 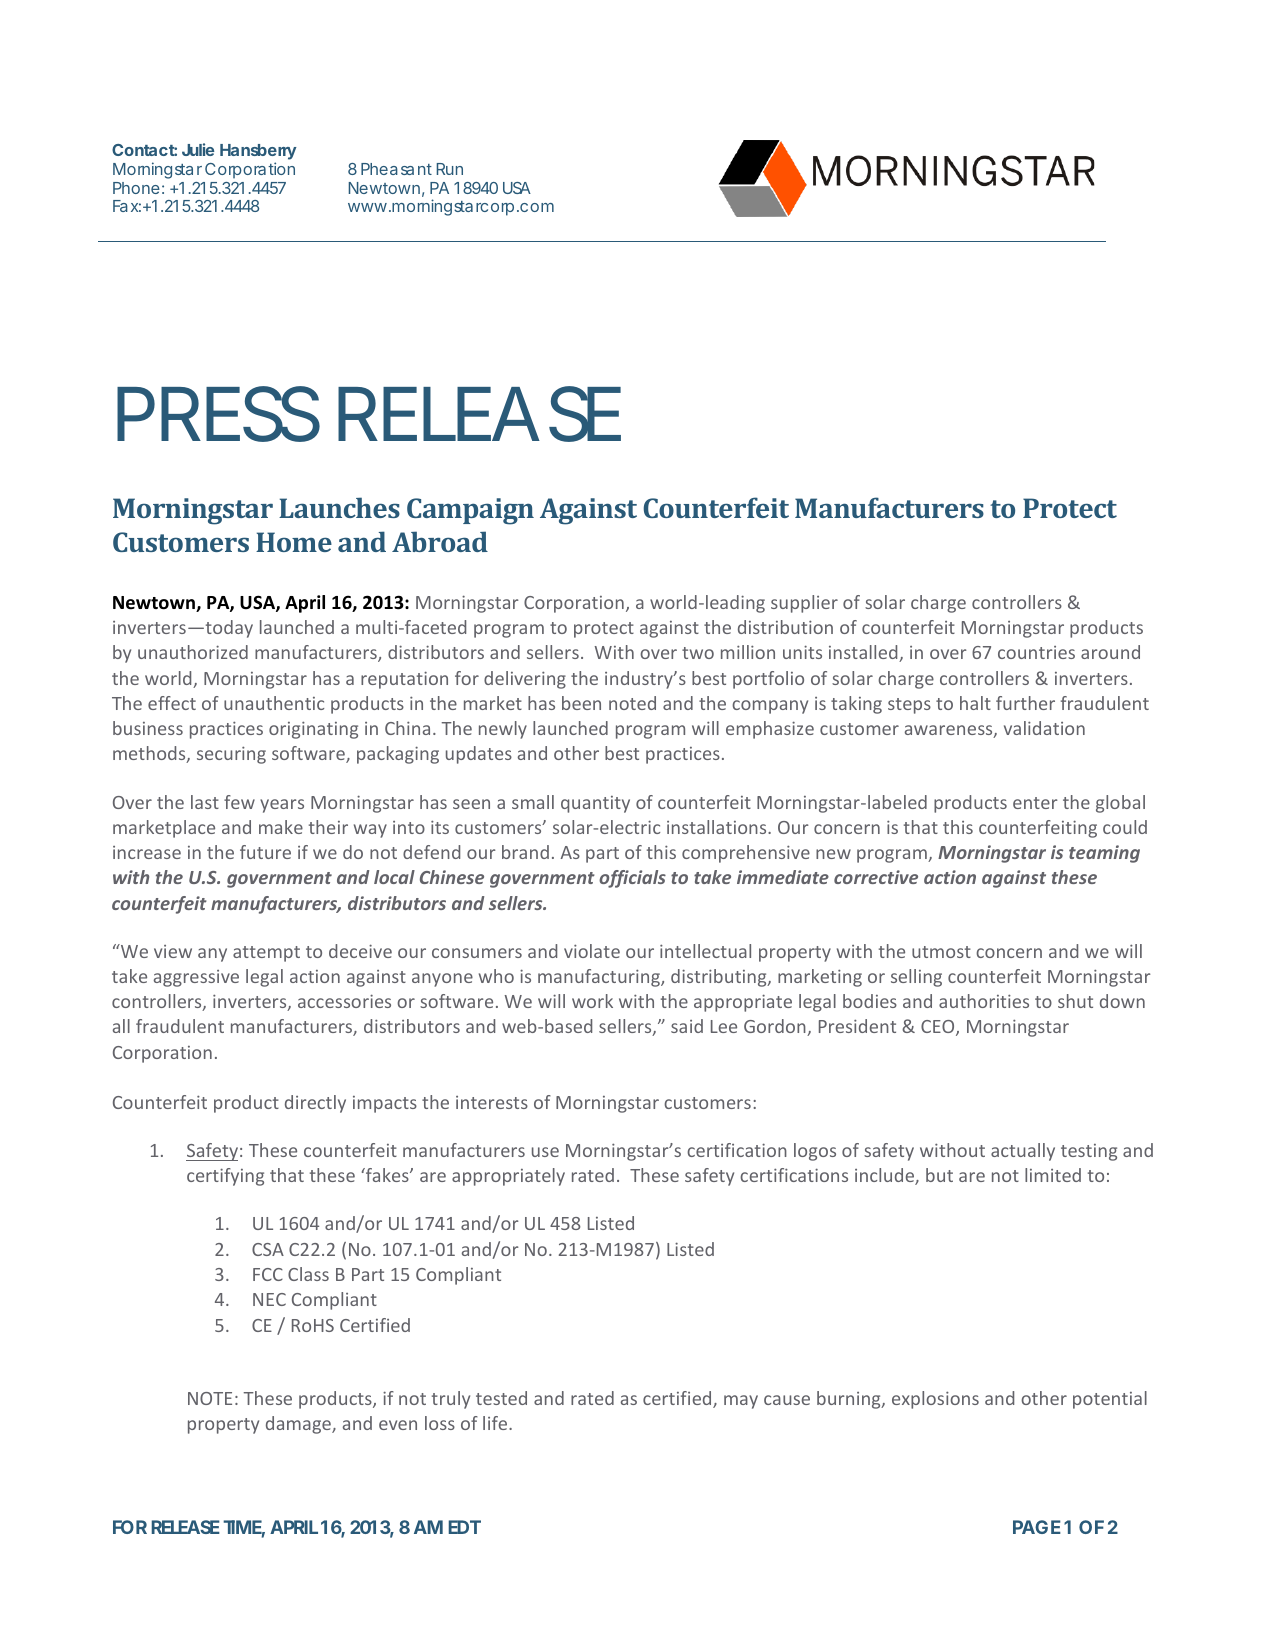 What do you see at coordinates (1035, 803) in the screenshot?
I see `enter` at bounding box center [1035, 803].
